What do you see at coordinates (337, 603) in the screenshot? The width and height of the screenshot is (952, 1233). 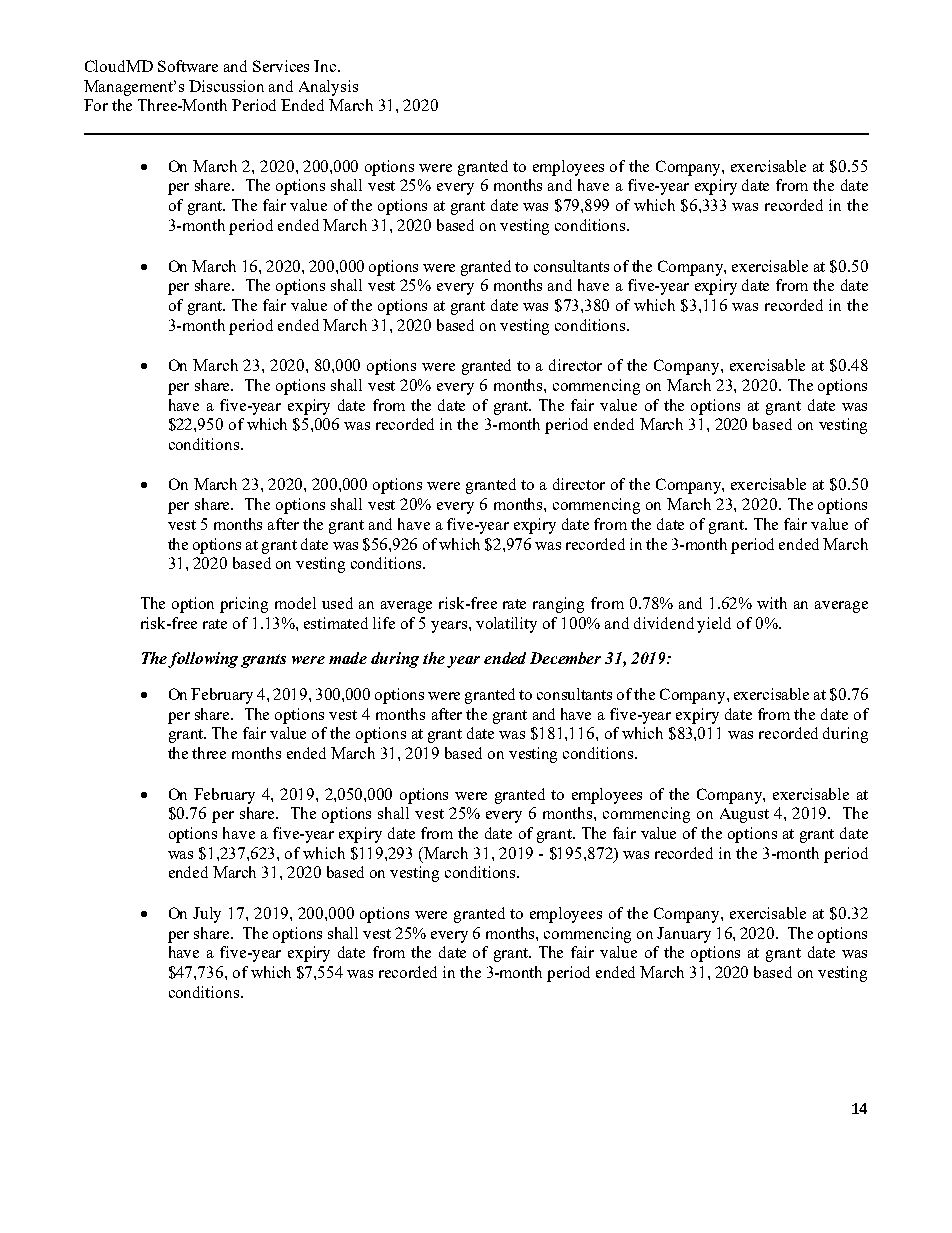 I see `used` at bounding box center [337, 603].
